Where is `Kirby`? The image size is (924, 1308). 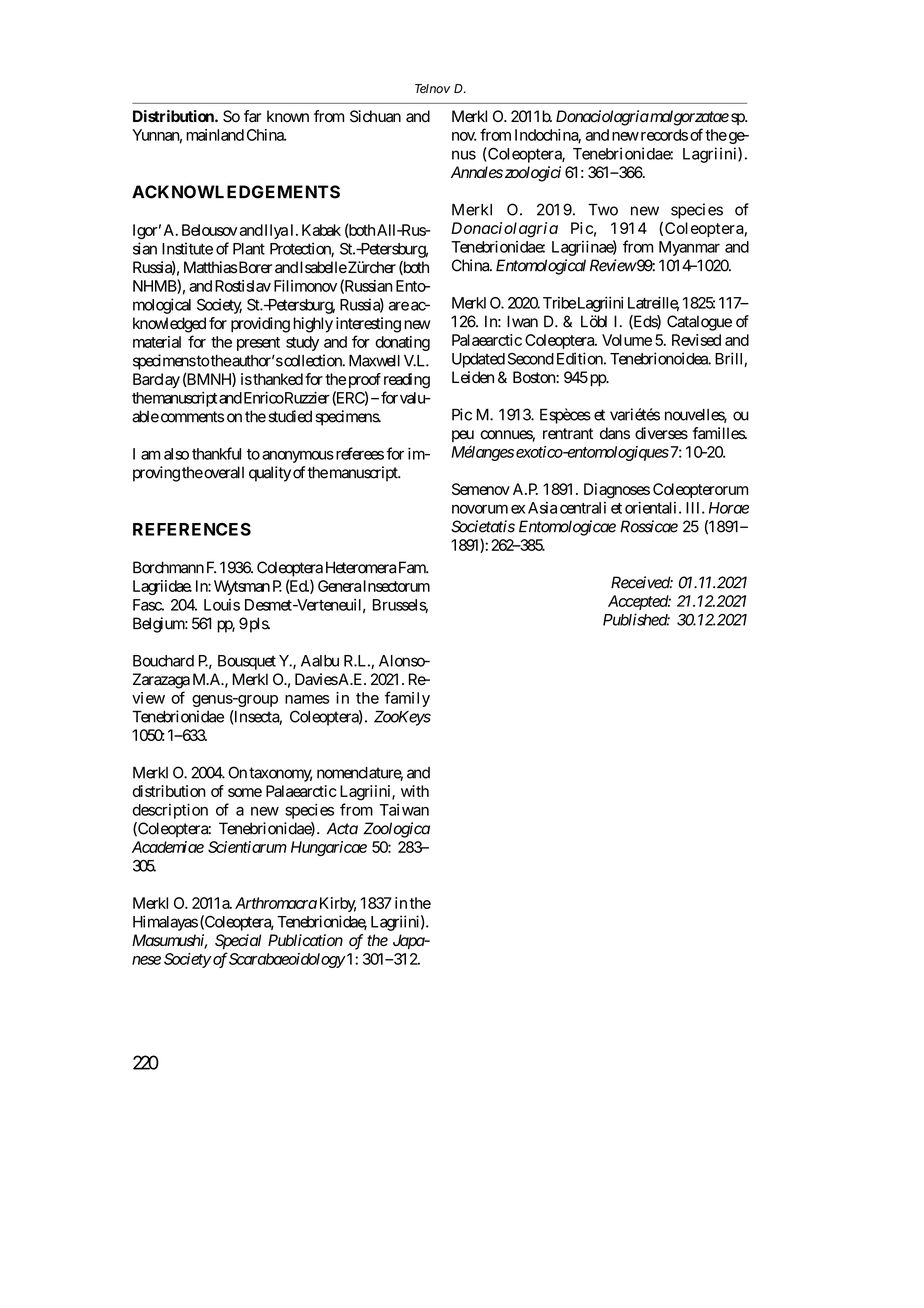 Kirby is located at coordinates (338, 904).
